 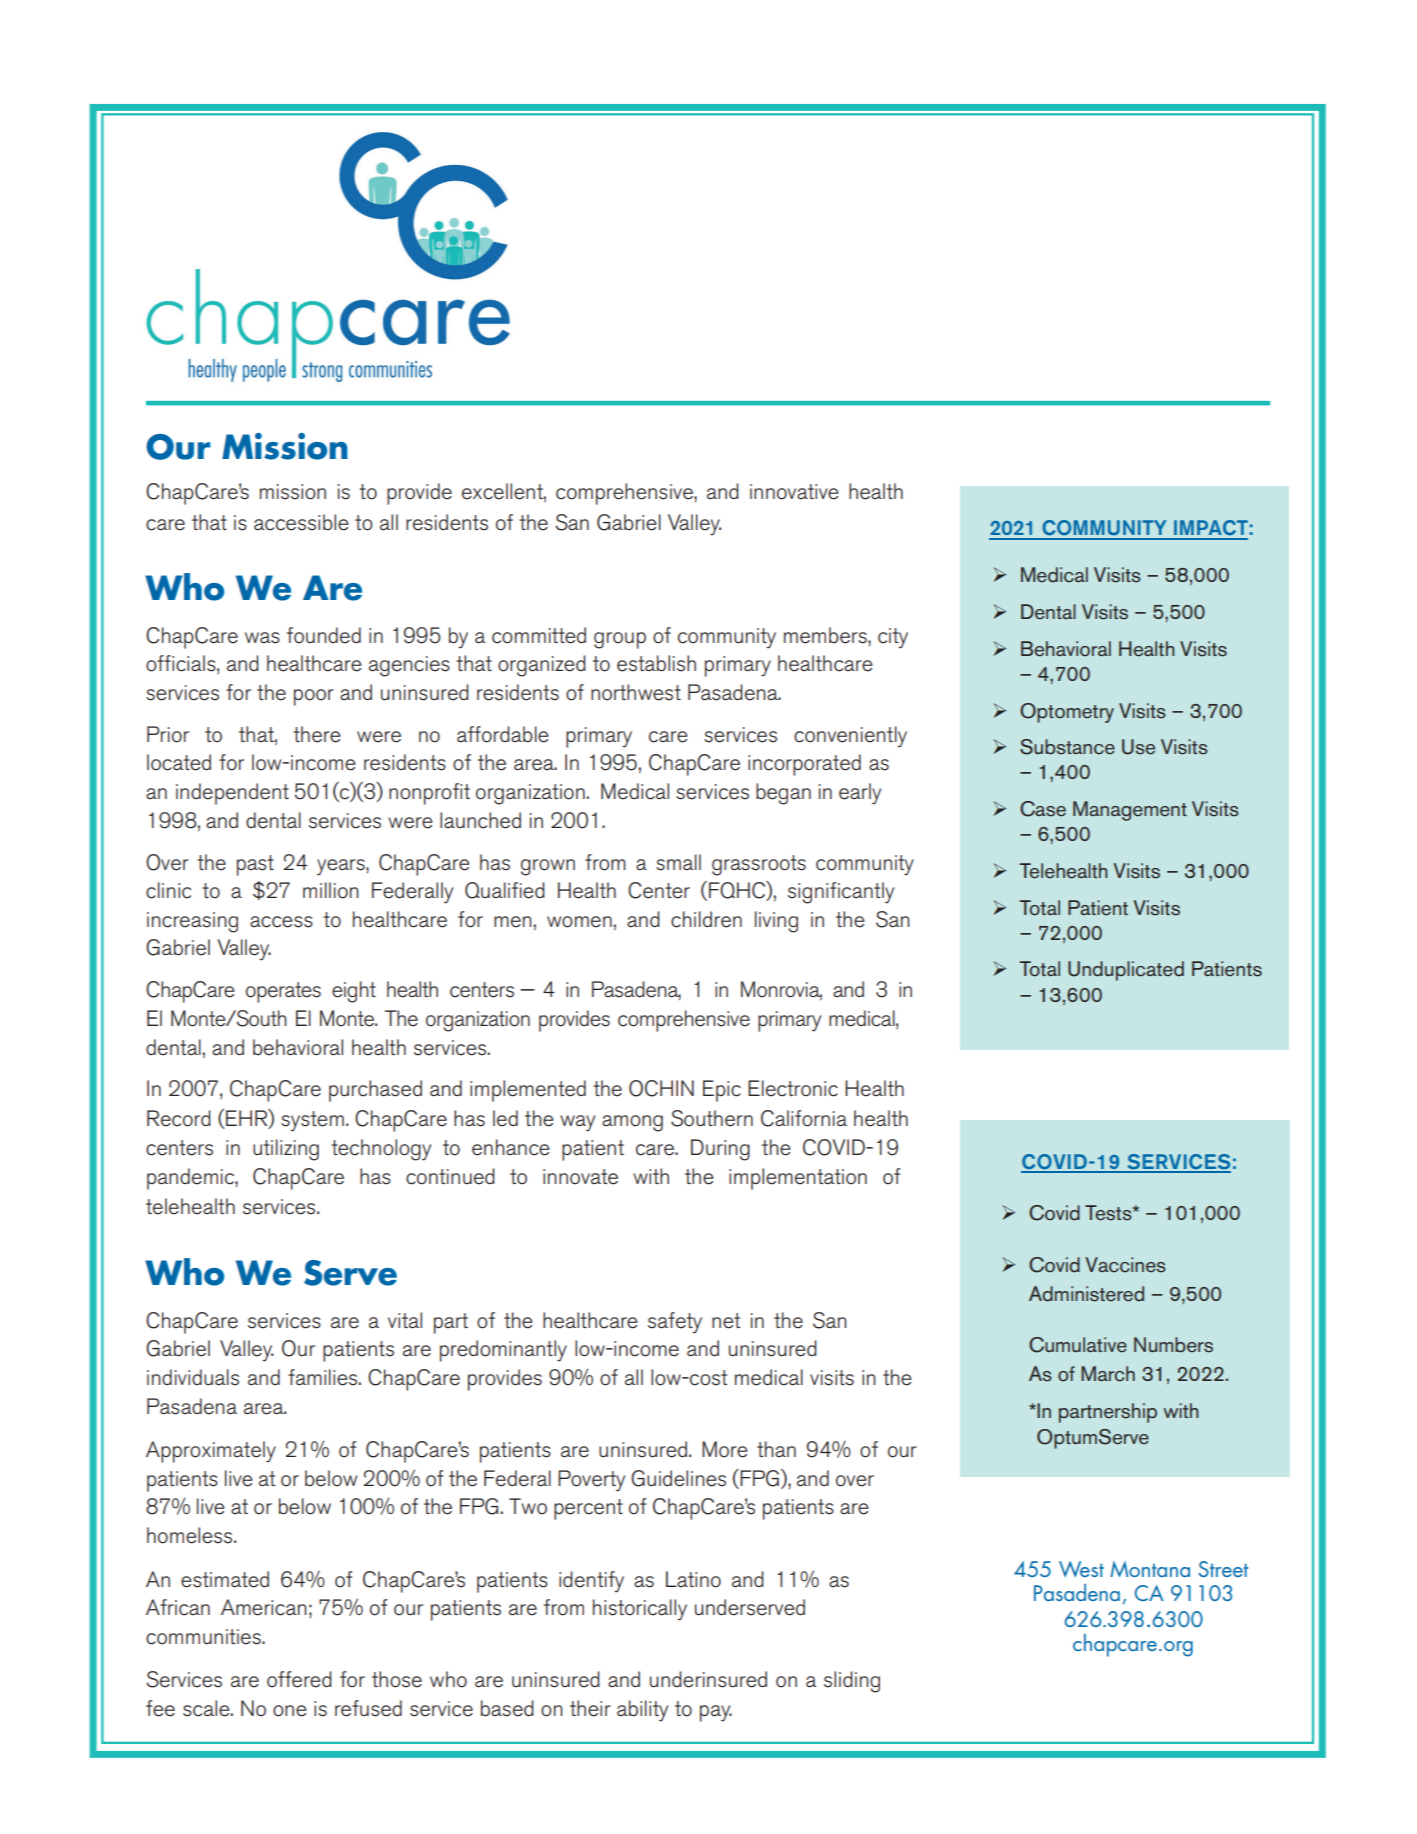 I want to click on Management, so click(x=1130, y=811).
